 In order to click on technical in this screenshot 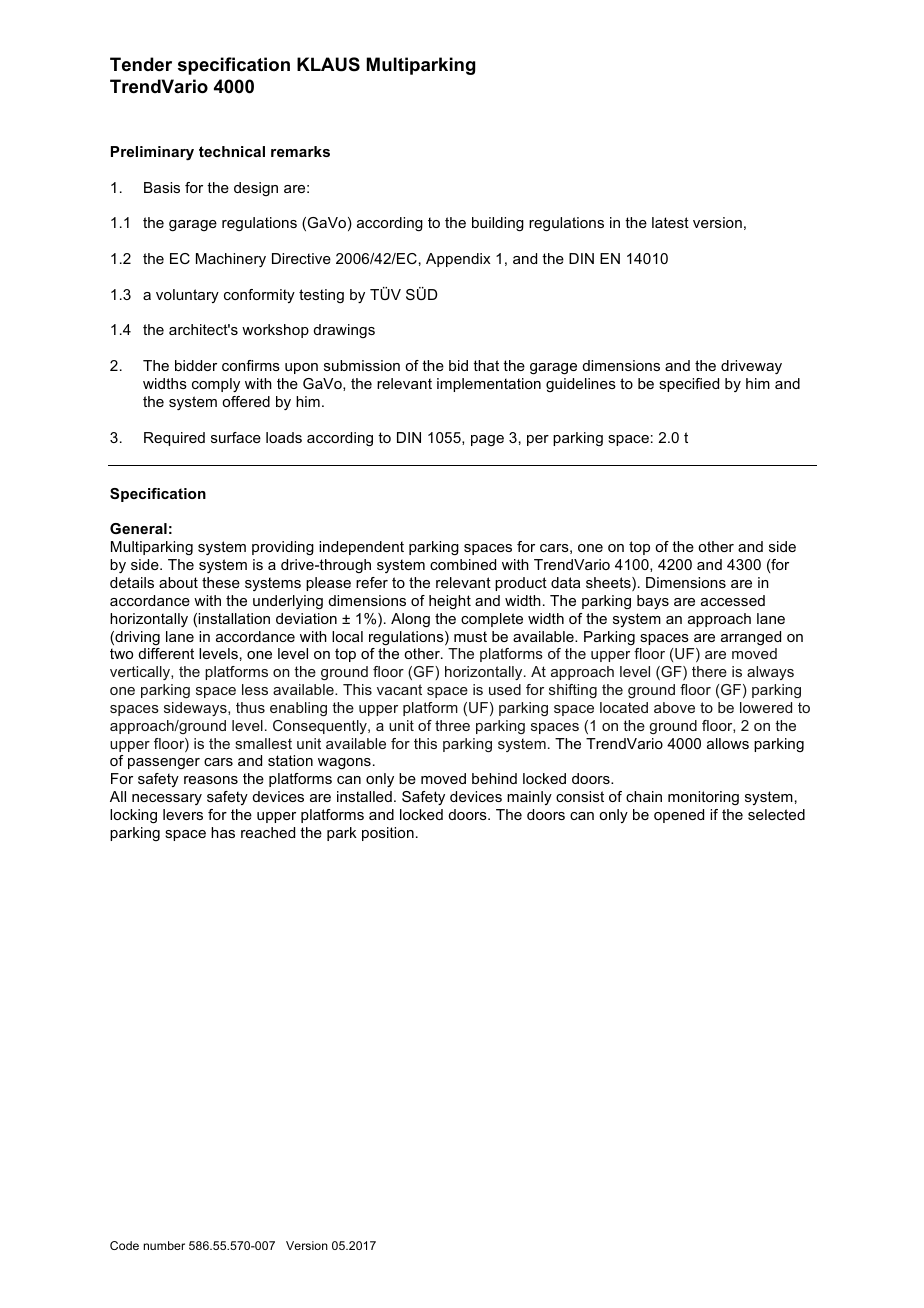, I will do `click(232, 151)`.
